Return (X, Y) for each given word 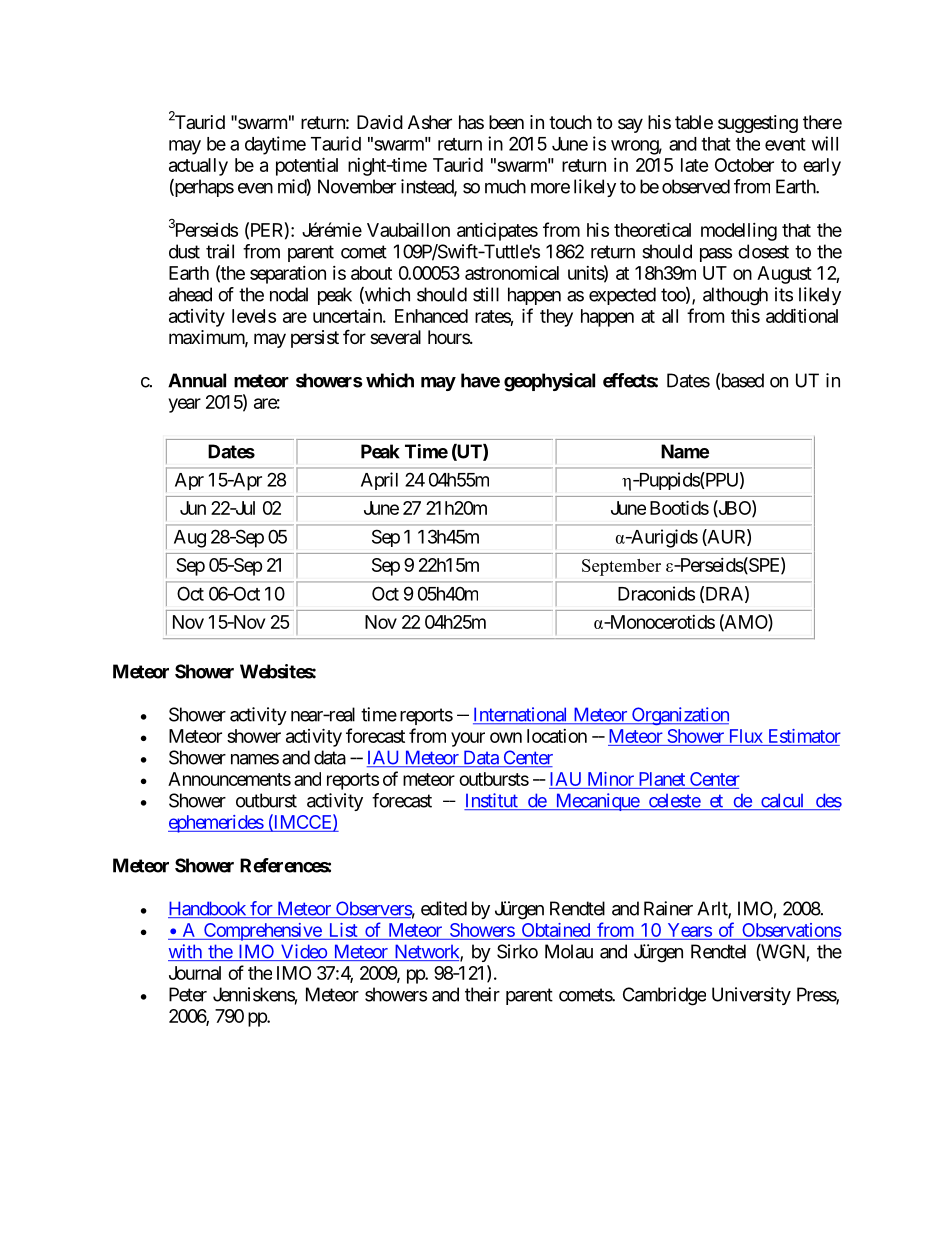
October (744, 165)
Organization (679, 716)
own (506, 737)
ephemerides (216, 824)
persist (315, 339)
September (621, 567)
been (506, 122)
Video (303, 952)
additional (802, 315)
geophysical (549, 382)
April (379, 481)
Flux (746, 736)
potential (307, 166)
